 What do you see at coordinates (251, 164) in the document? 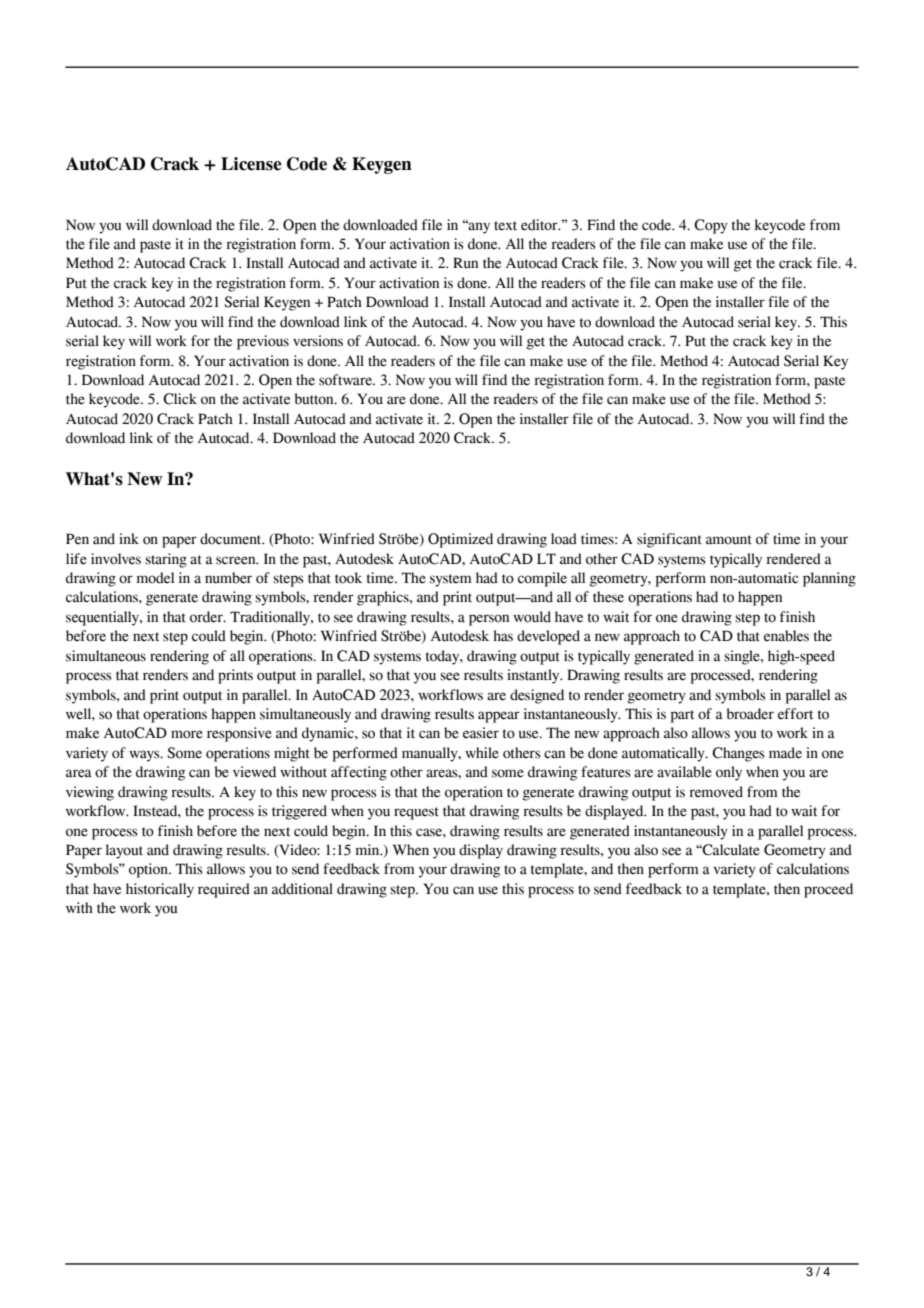
I see `License` at bounding box center [251, 164].
